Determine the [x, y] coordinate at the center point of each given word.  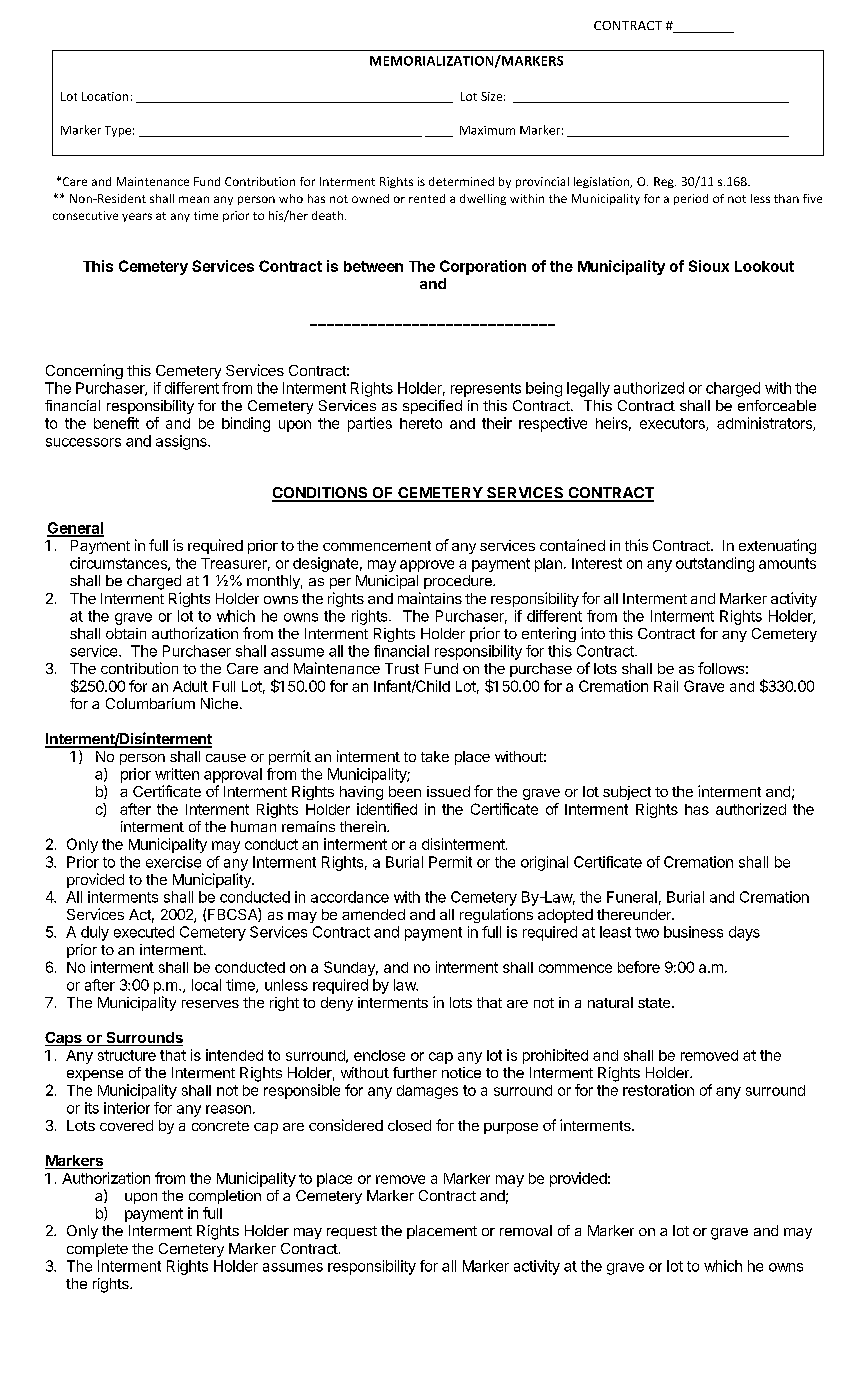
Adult [190, 686]
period [691, 199]
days [744, 933]
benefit [116, 423]
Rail [666, 686]
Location [105, 96]
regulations [496, 915]
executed [144, 932]
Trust [402, 668]
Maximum [487, 130]
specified [432, 407]
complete [97, 1250]
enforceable [777, 405]
